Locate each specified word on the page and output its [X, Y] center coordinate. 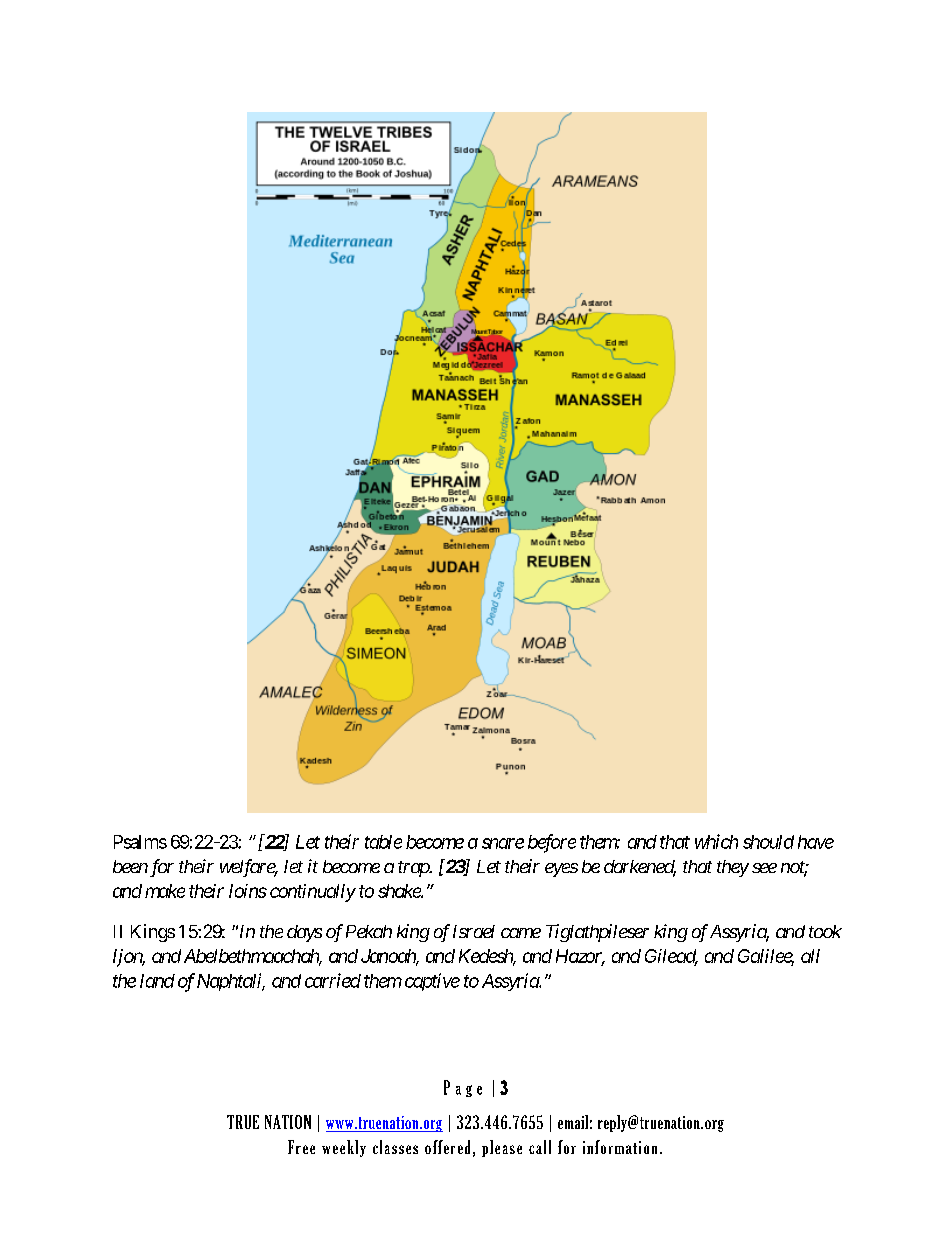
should [768, 842]
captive [432, 982]
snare [503, 843]
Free [301, 1147]
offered [447, 1147]
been [130, 866]
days [304, 933]
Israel [474, 931]
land [157, 981]
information [620, 1147]
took [825, 931]
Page [463, 1088]
